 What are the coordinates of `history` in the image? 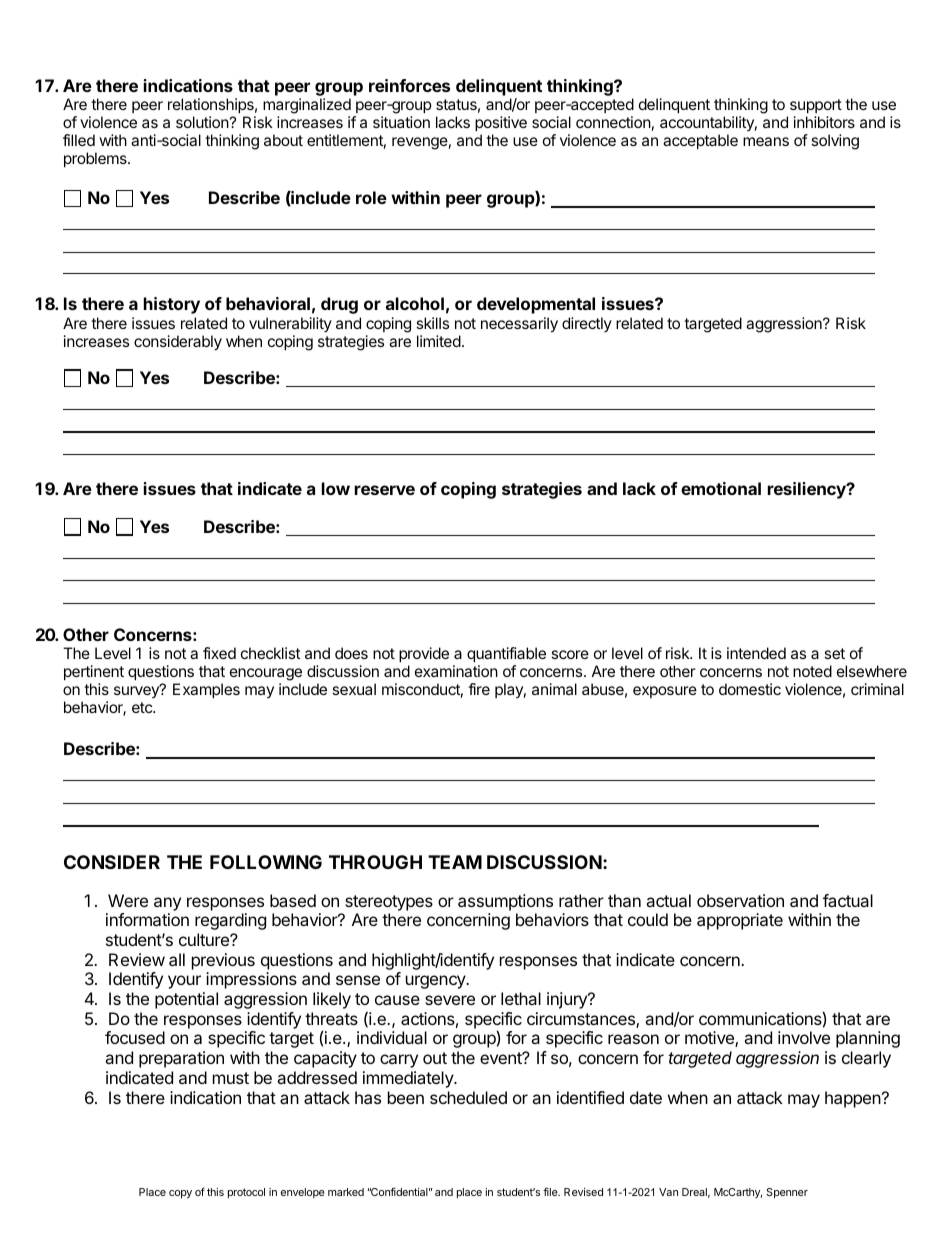 It's located at (172, 305).
